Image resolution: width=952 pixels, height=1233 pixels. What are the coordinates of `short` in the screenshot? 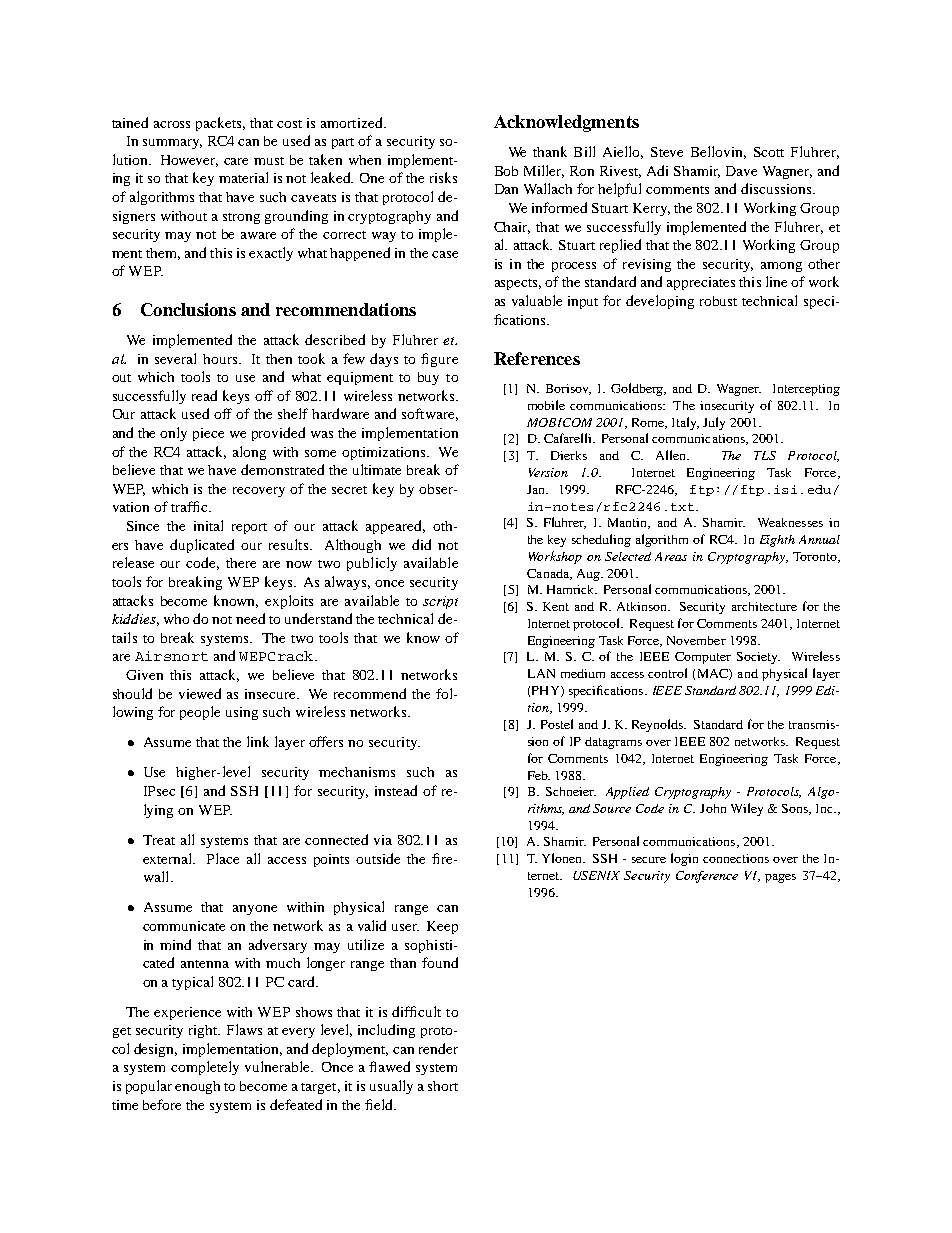 It's located at (443, 1086).
